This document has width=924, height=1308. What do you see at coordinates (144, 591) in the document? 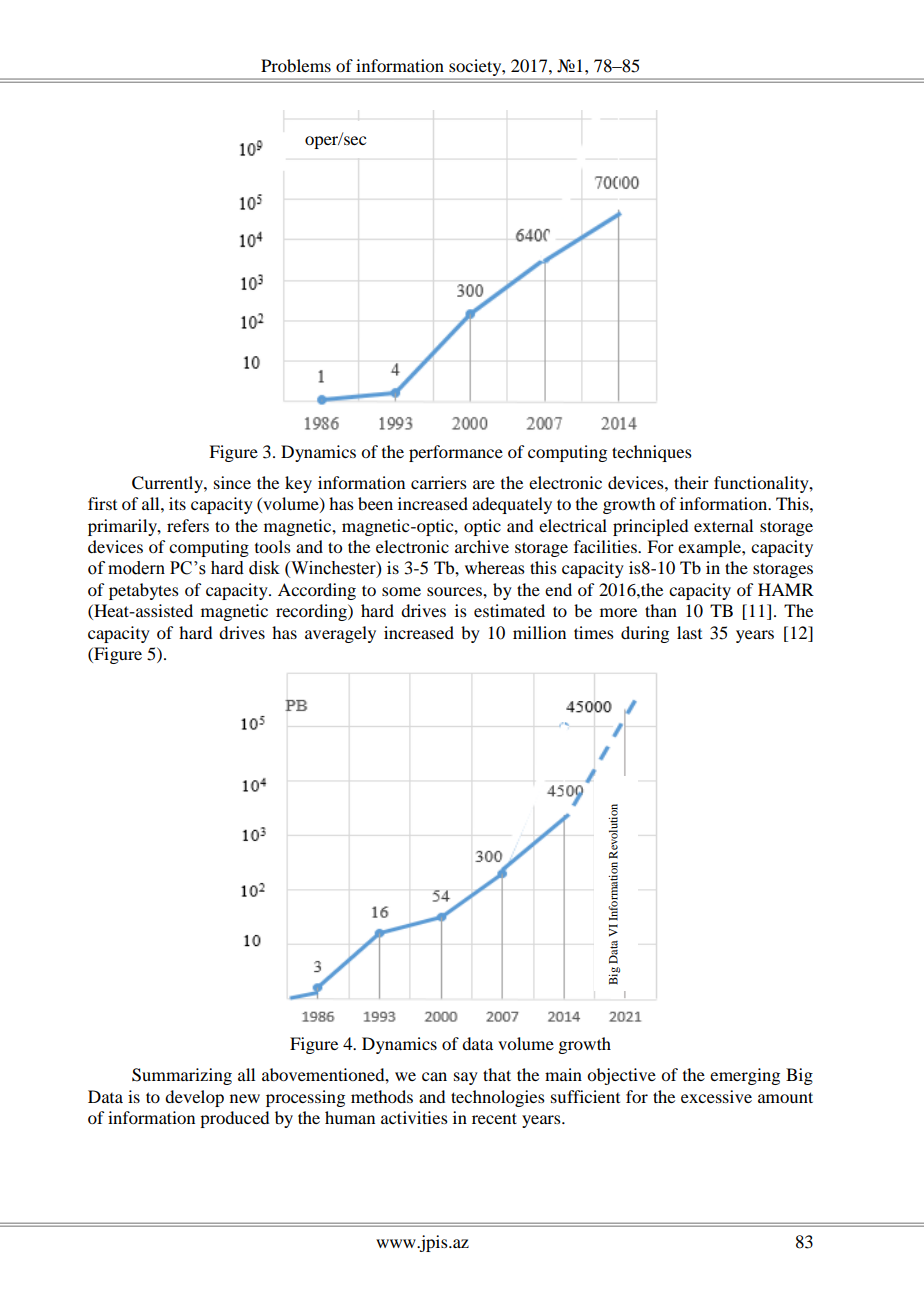
I see `petabytes` at bounding box center [144, 591].
